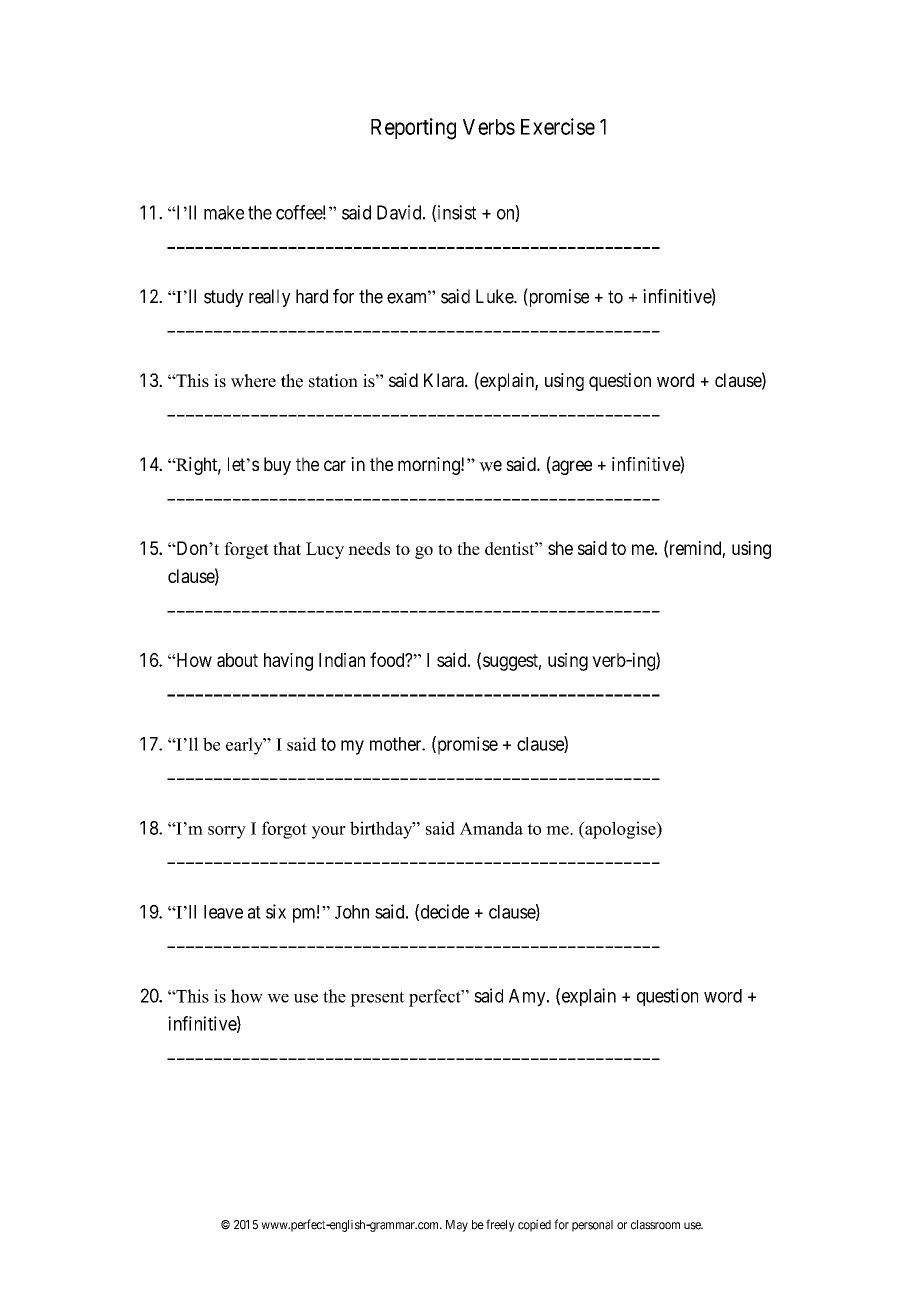 The height and width of the screenshot is (1308, 924). I want to click on agree, so click(571, 467).
